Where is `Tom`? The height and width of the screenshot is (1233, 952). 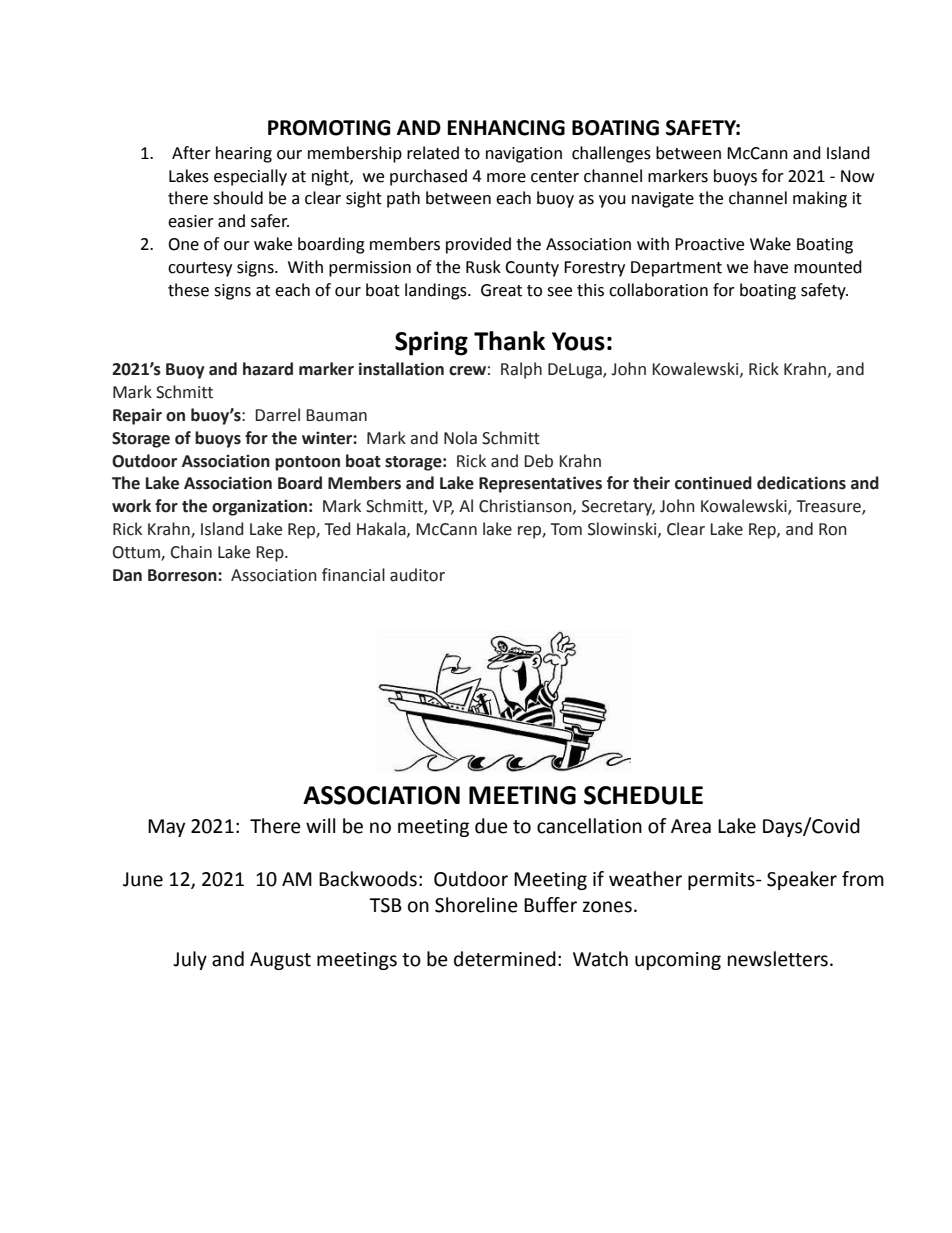
Tom is located at coordinates (566, 529).
